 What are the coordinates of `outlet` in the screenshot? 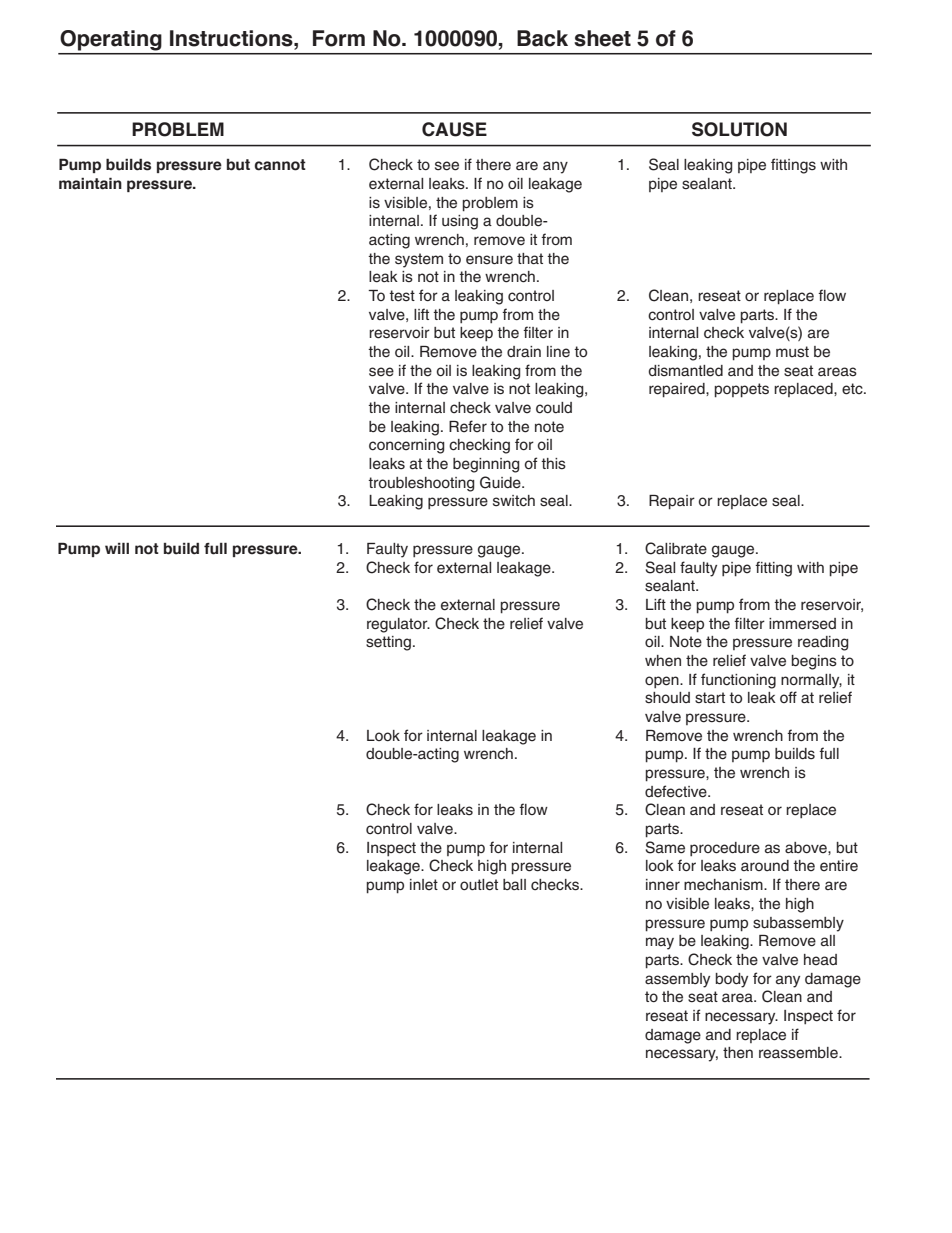 It's located at (479, 885).
